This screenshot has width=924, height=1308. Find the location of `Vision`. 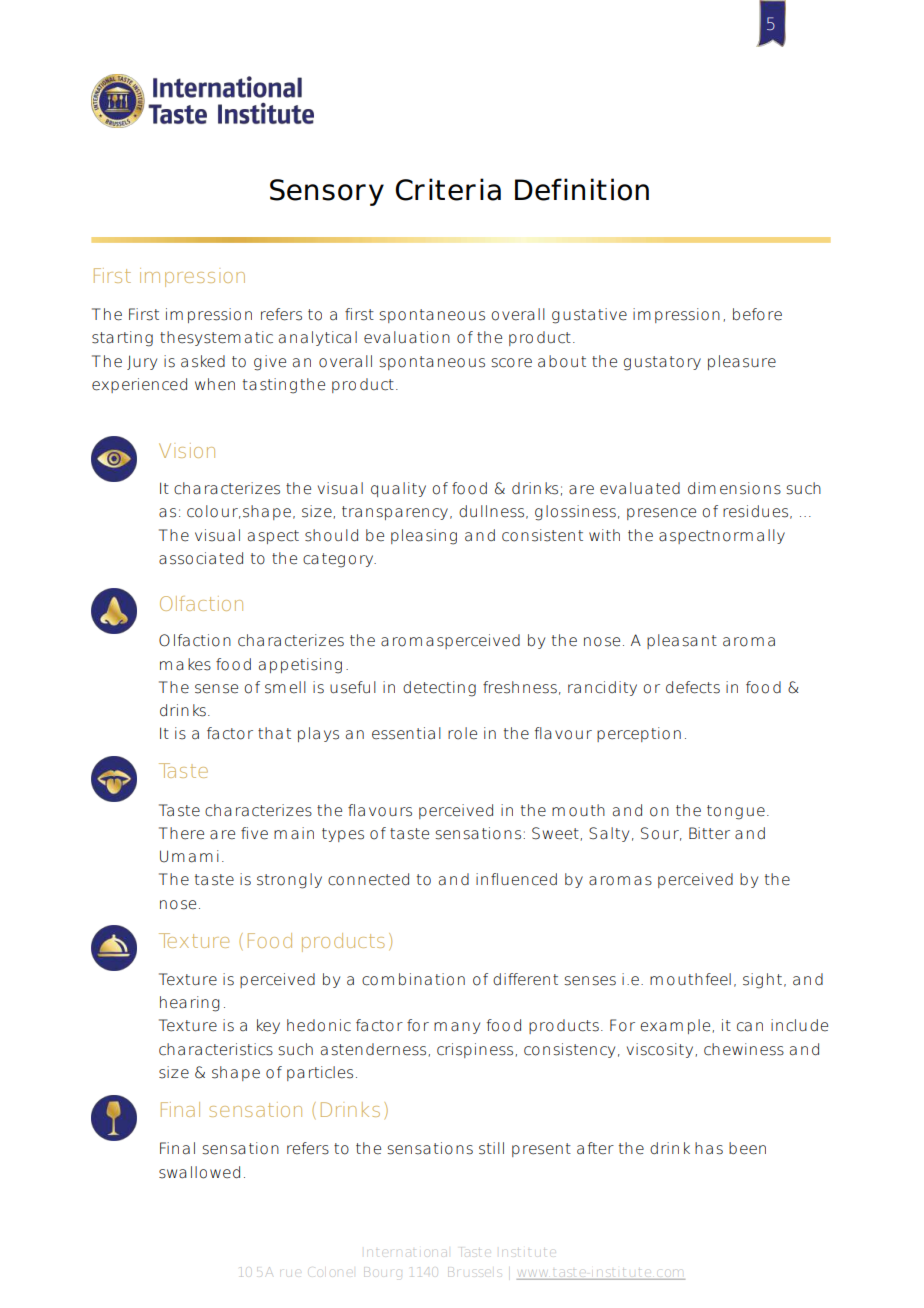

Vision is located at coordinates (187, 450).
